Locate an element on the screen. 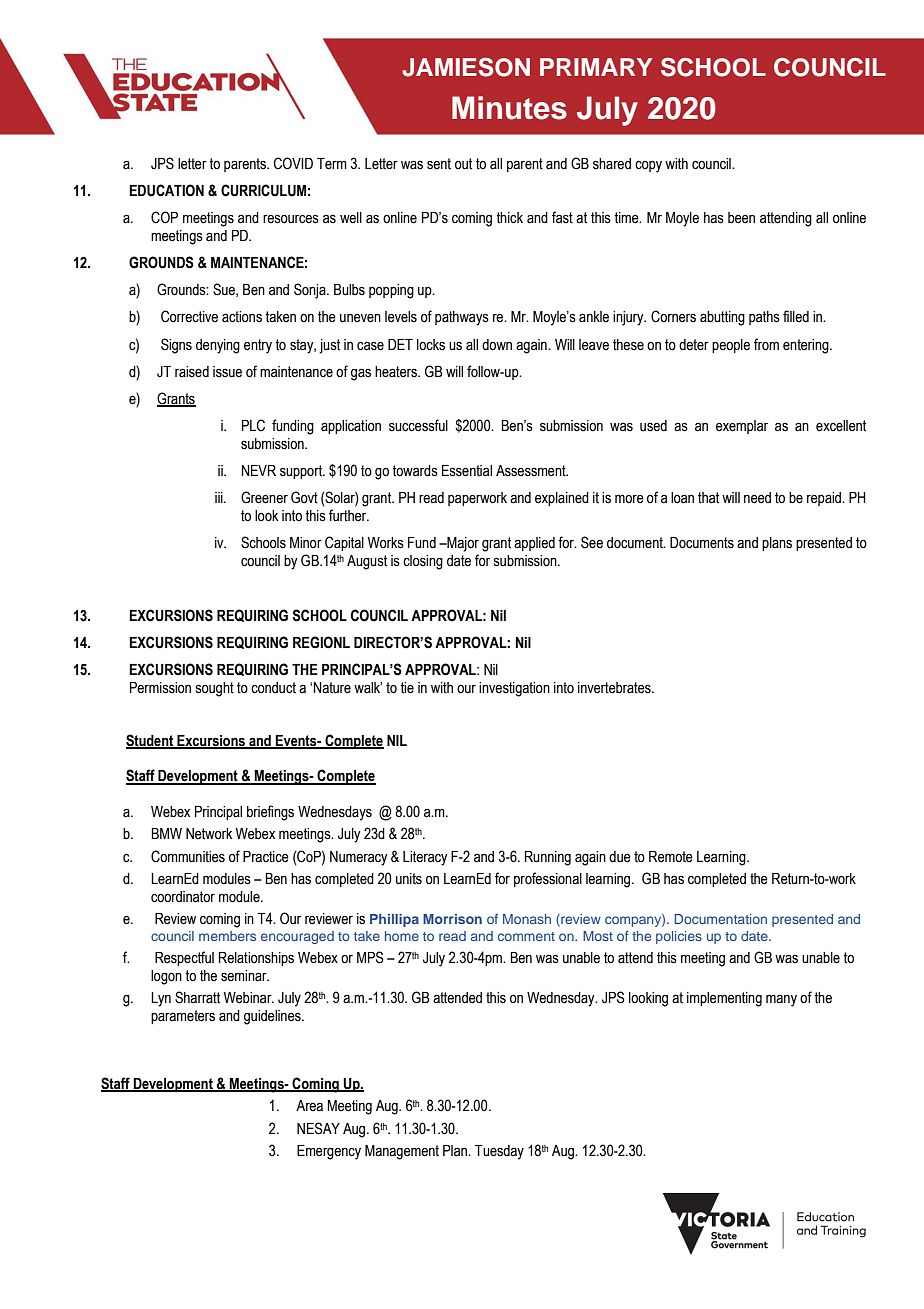 The height and width of the screenshot is (1309, 924). pathways is located at coordinates (462, 318).
